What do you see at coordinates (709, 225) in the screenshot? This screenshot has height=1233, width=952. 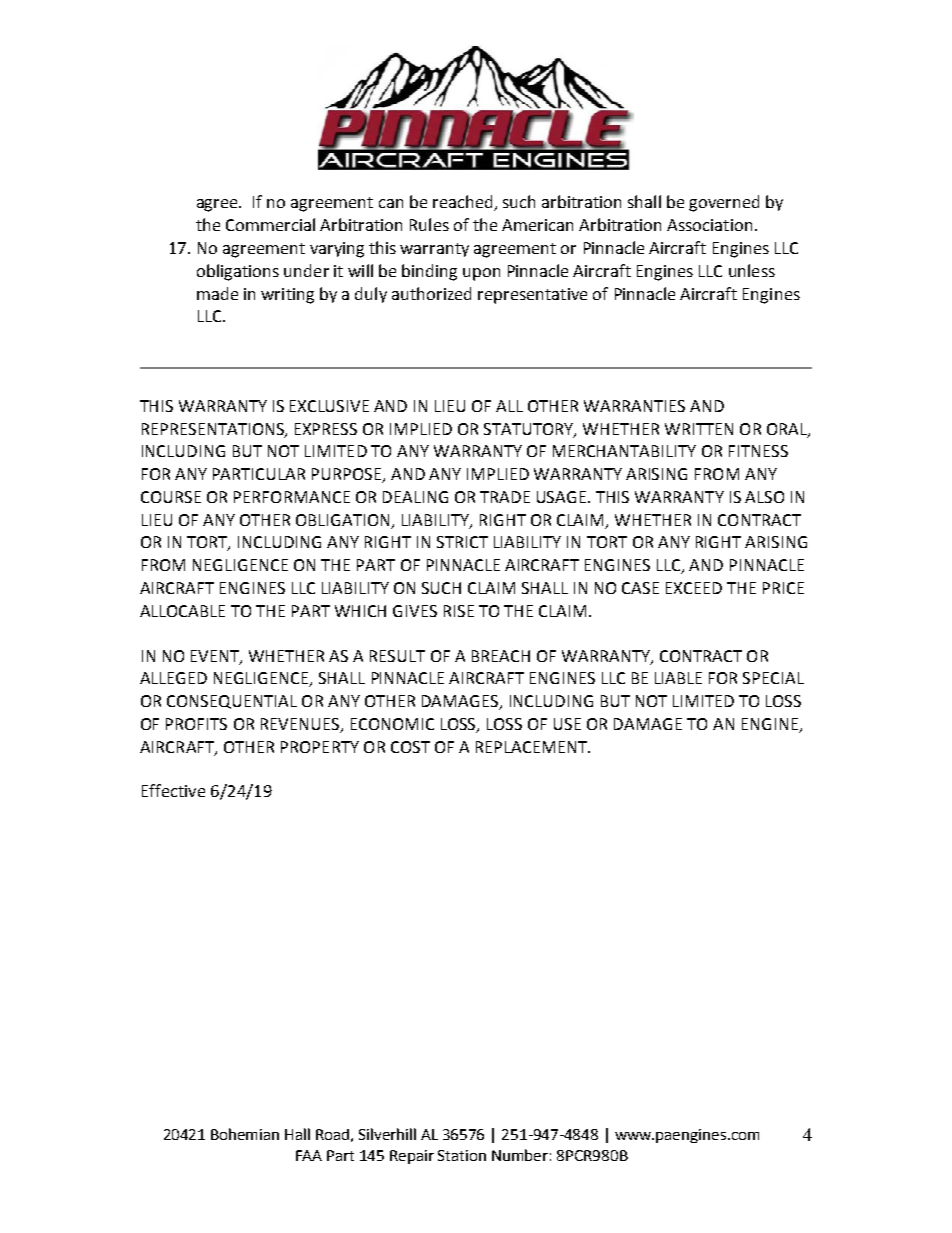 I see `Association` at bounding box center [709, 225].
